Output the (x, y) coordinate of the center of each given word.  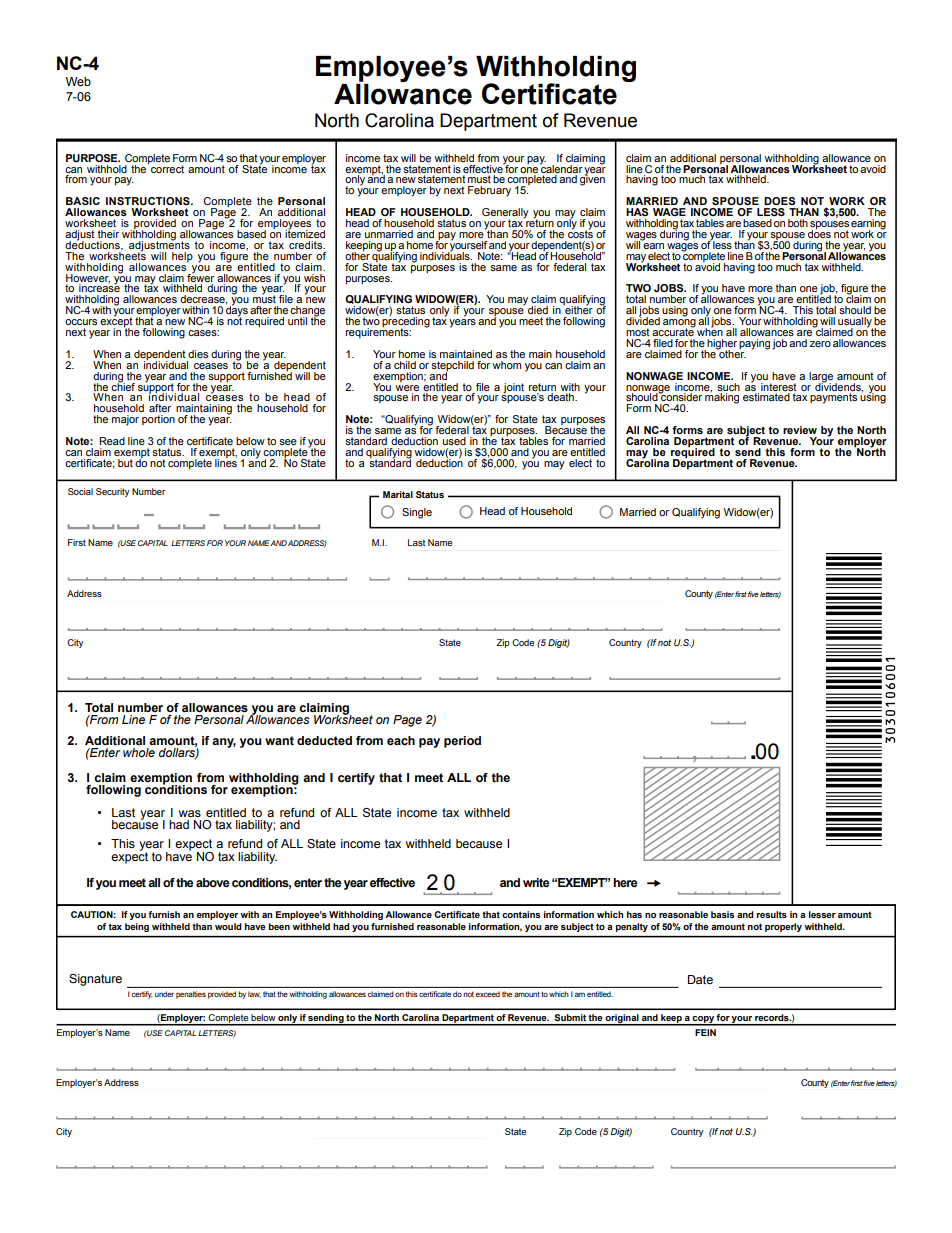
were (407, 388)
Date (700, 979)
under (164, 994)
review (800, 430)
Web (78, 81)
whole (139, 752)
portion (158, 420)
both (798, 223)
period (462, 742)
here (625, 882)
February (489, 191)
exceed (488, 994)
